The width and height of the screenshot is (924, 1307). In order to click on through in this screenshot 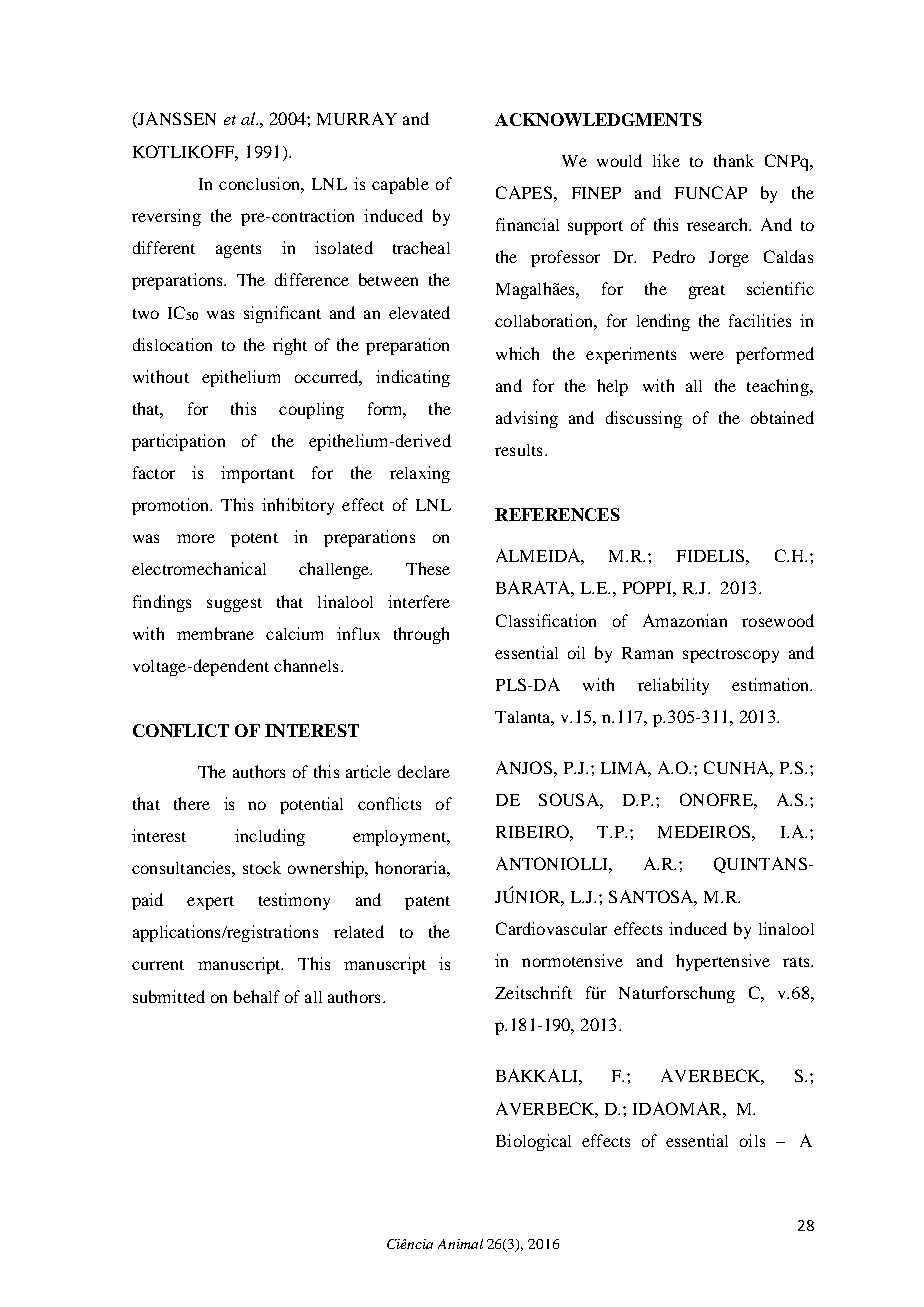, I will do `click(421, 635)`.
